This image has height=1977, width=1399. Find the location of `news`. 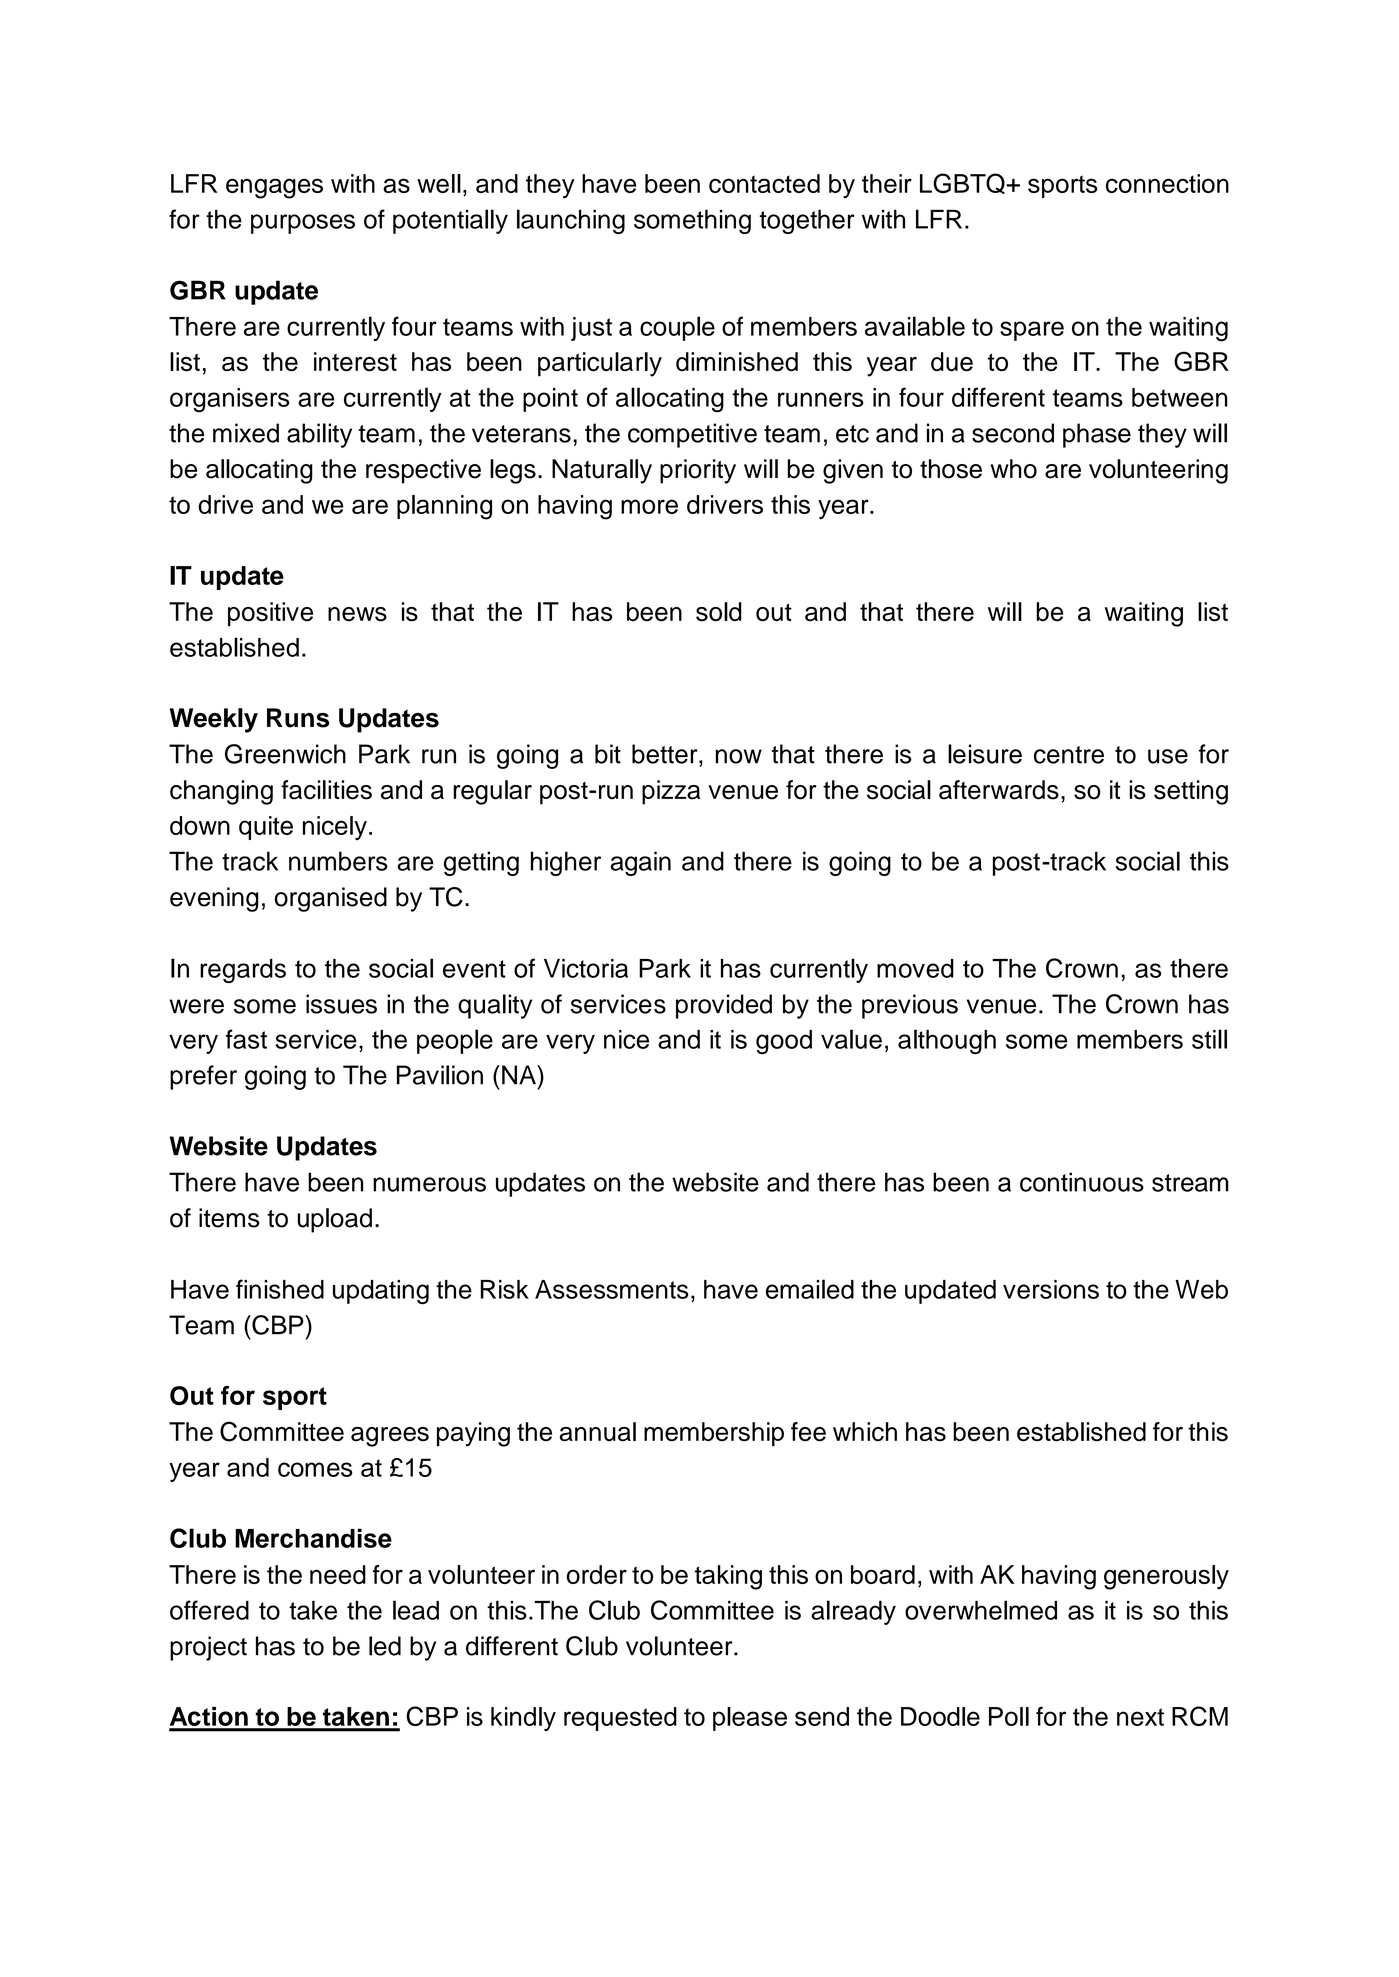

news is located at coordinates (357, 614).
